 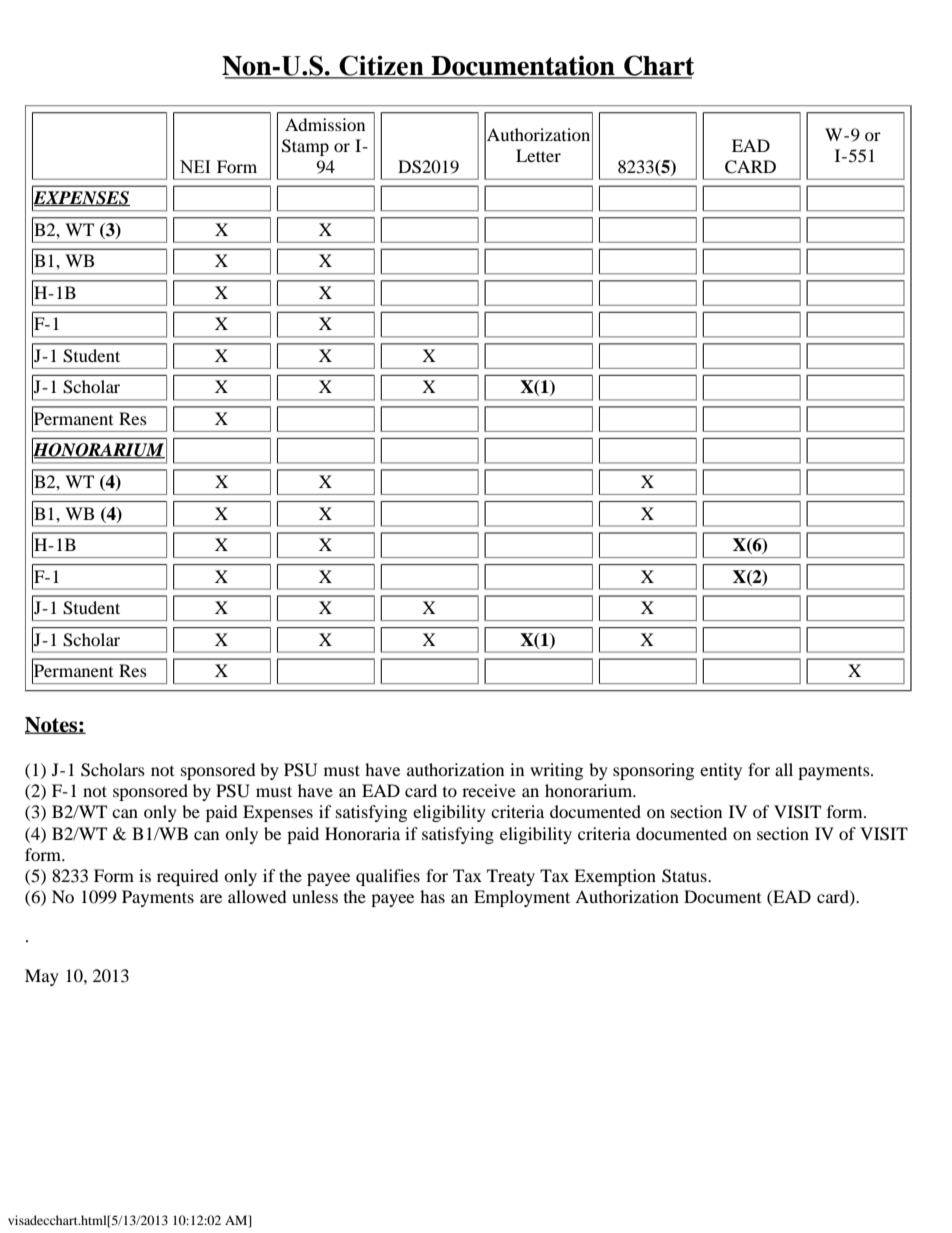 I want to click on writing, so click(x=556, y=771).
